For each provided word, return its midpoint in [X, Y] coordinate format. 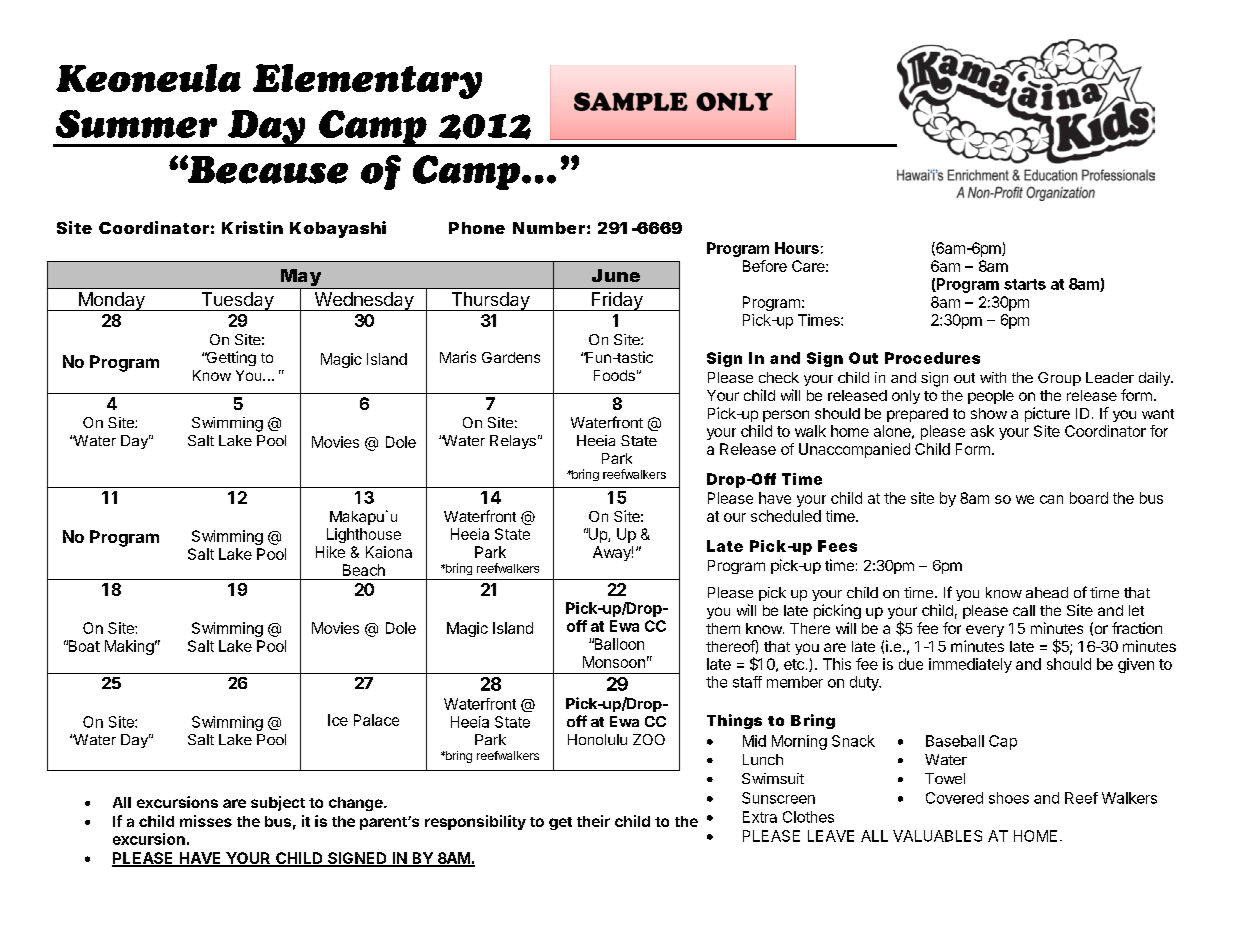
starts [1025, 284]
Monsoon [614, 662]
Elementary [367, 81]
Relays [513, 442]
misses [206, 821]
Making [129, 647]
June [616, 275]
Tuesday [237, 301]
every [985, 631]
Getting [230, 358]
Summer [136, 124]
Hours [797, 248]
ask [982, 431]
